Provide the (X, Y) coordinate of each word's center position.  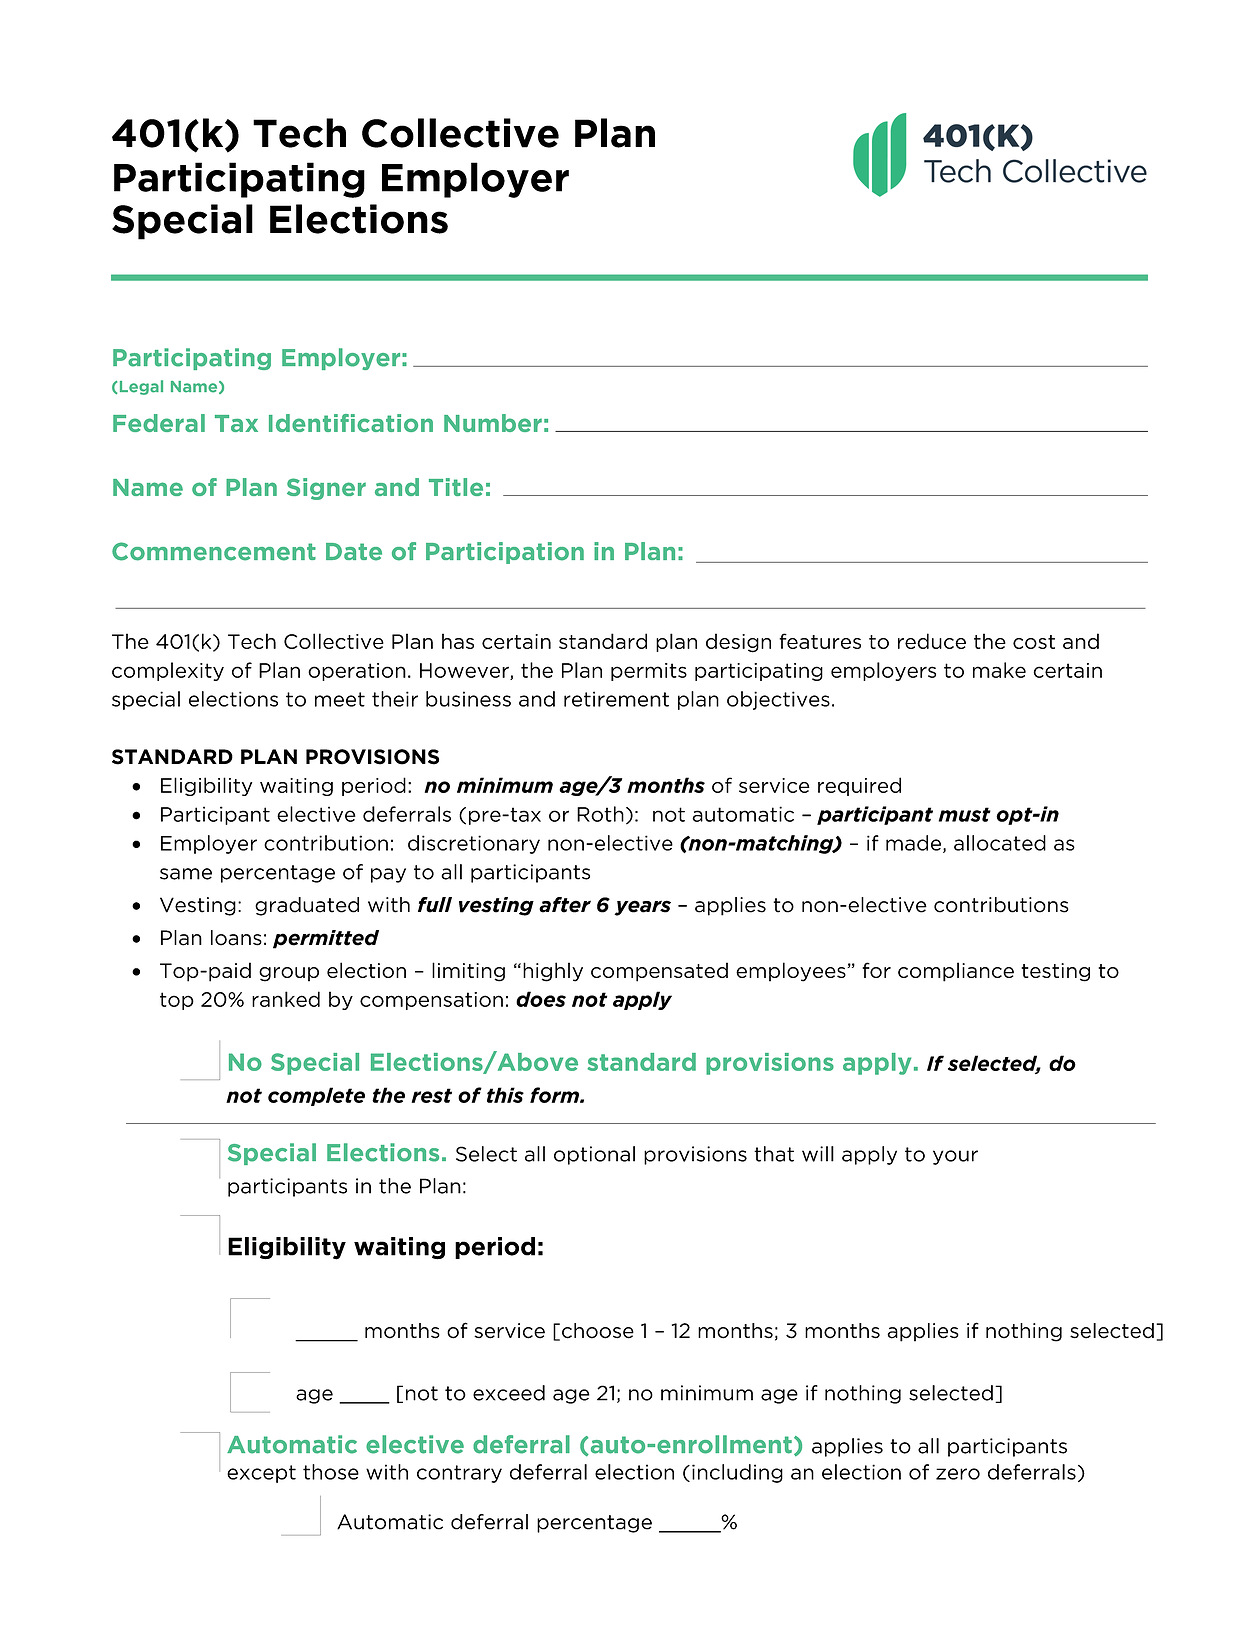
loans (236, 938)
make (999, 670)
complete (316, 1096)
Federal (159, 423)
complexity (168, 671)
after (565, 905)
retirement (616, 699)
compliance (956, 972)
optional (594, 1155)
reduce (932, 641)
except (261, 1474)
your (955, 1157)
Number (493, 423)
